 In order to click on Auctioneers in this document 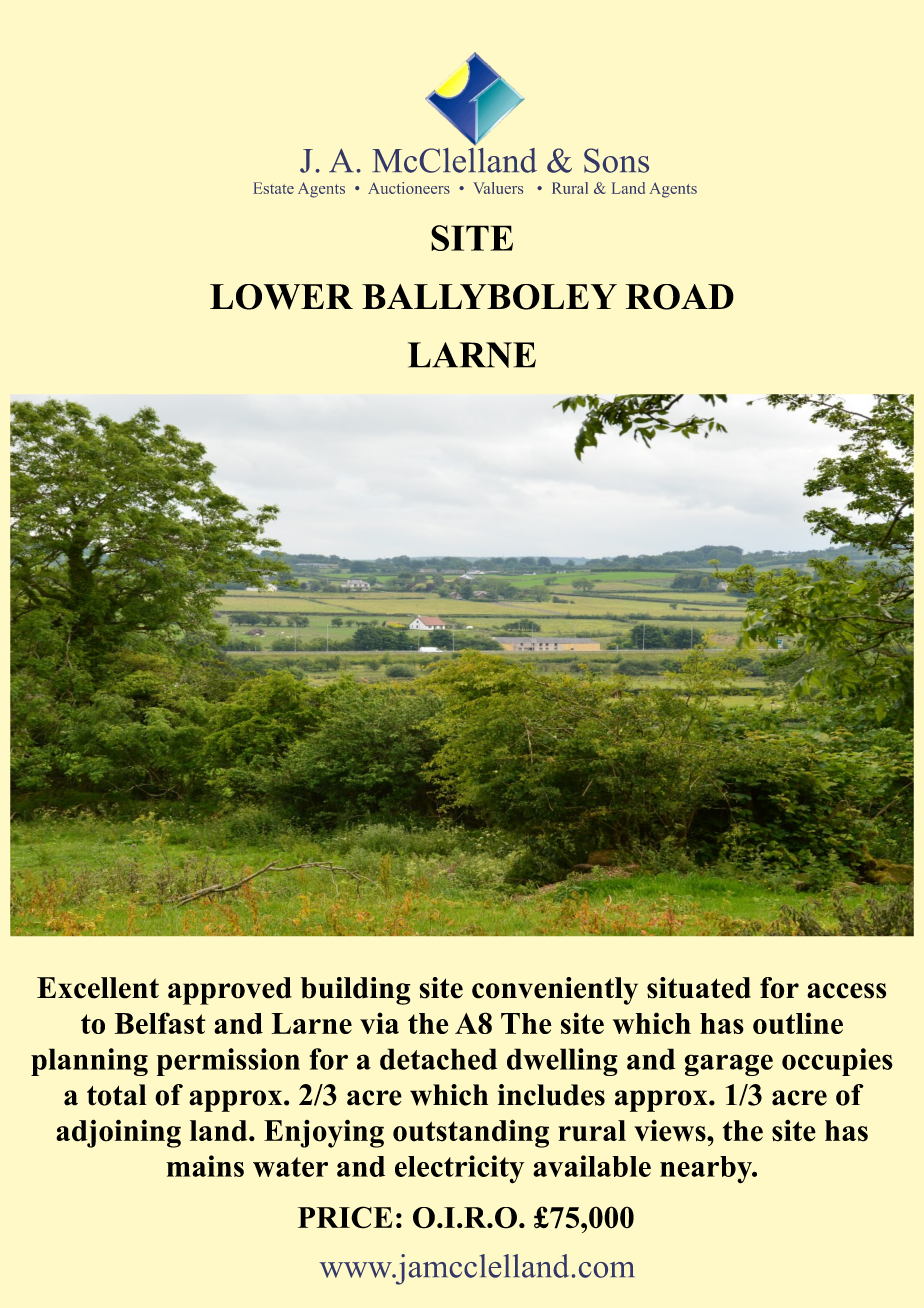, I will do `click(409, 188)`.
